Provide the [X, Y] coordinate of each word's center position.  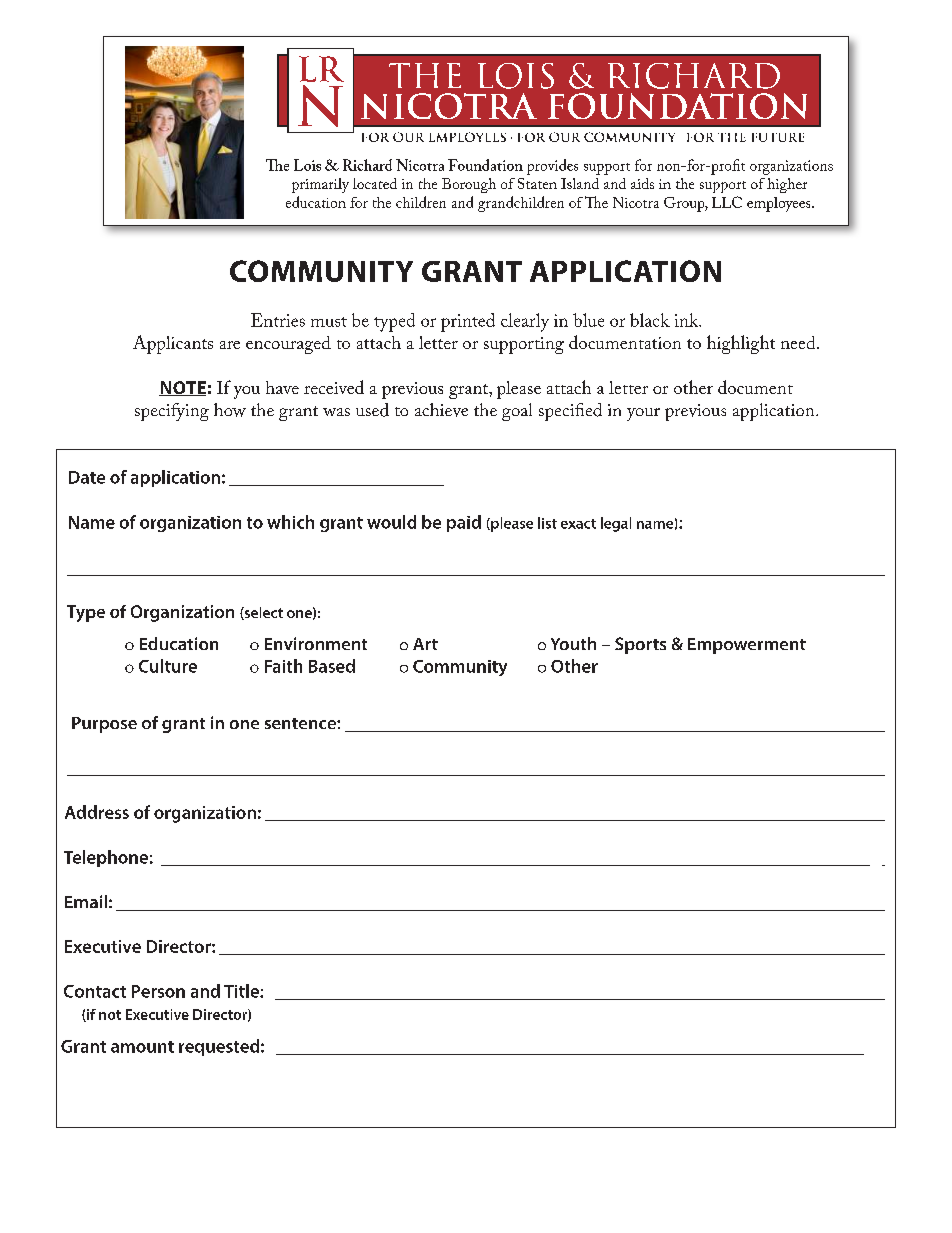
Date [87, 477]
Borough [469, 185]
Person [158, 991]
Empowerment [747, 646]
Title [242, 991]
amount [142, 1047]
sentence [301, 723]
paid [464, 523]
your [643, 414]
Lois [307, 165]
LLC [727, 202]
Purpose [104, 725]
